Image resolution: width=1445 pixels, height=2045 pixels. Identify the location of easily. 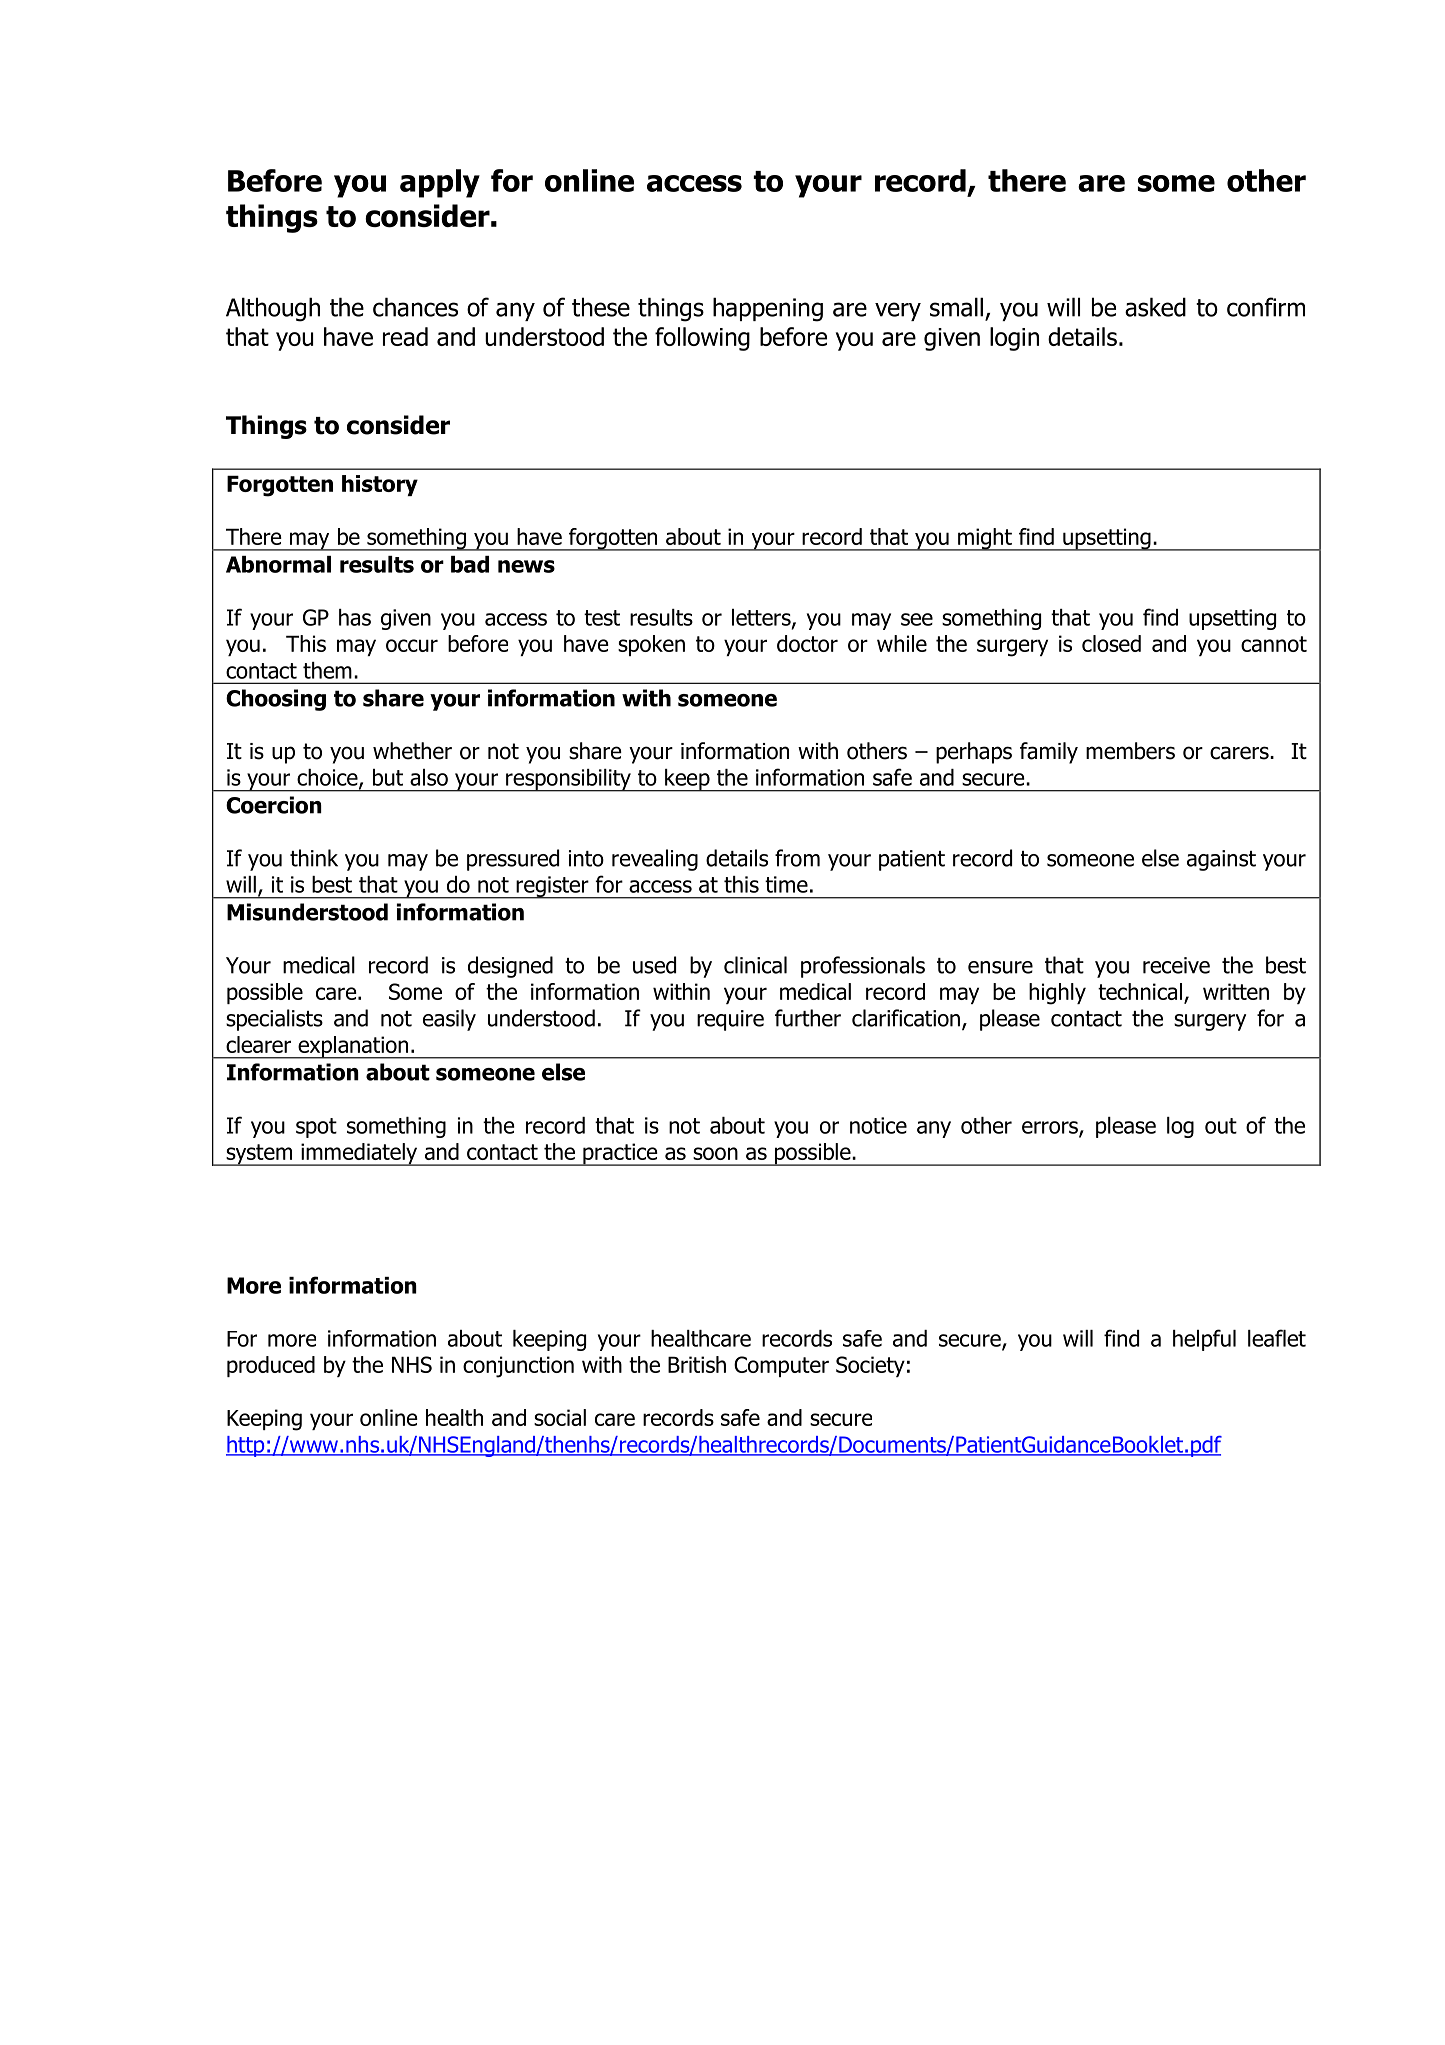
(449, 1020).
